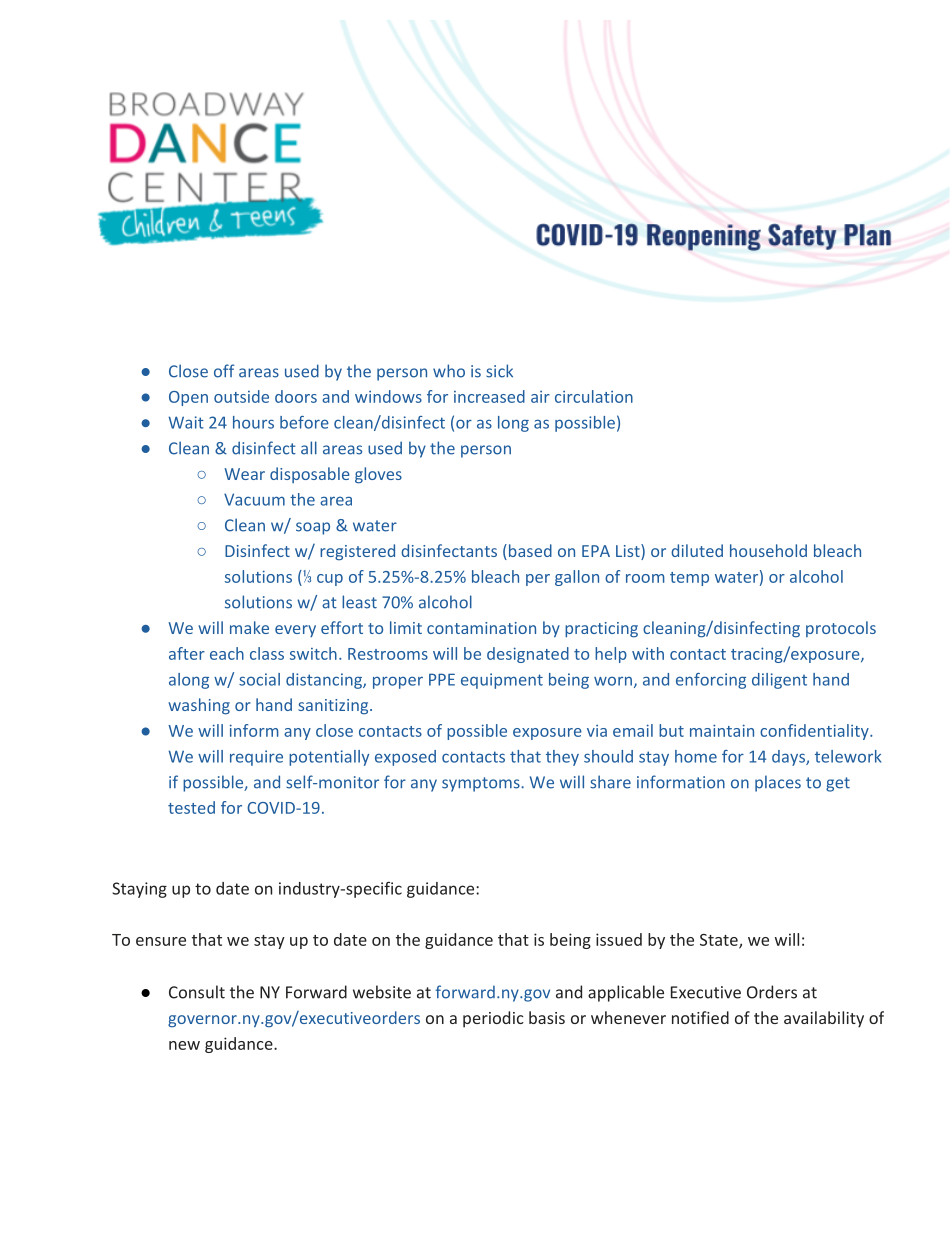  I want to click on new, so click(184, 1045).
